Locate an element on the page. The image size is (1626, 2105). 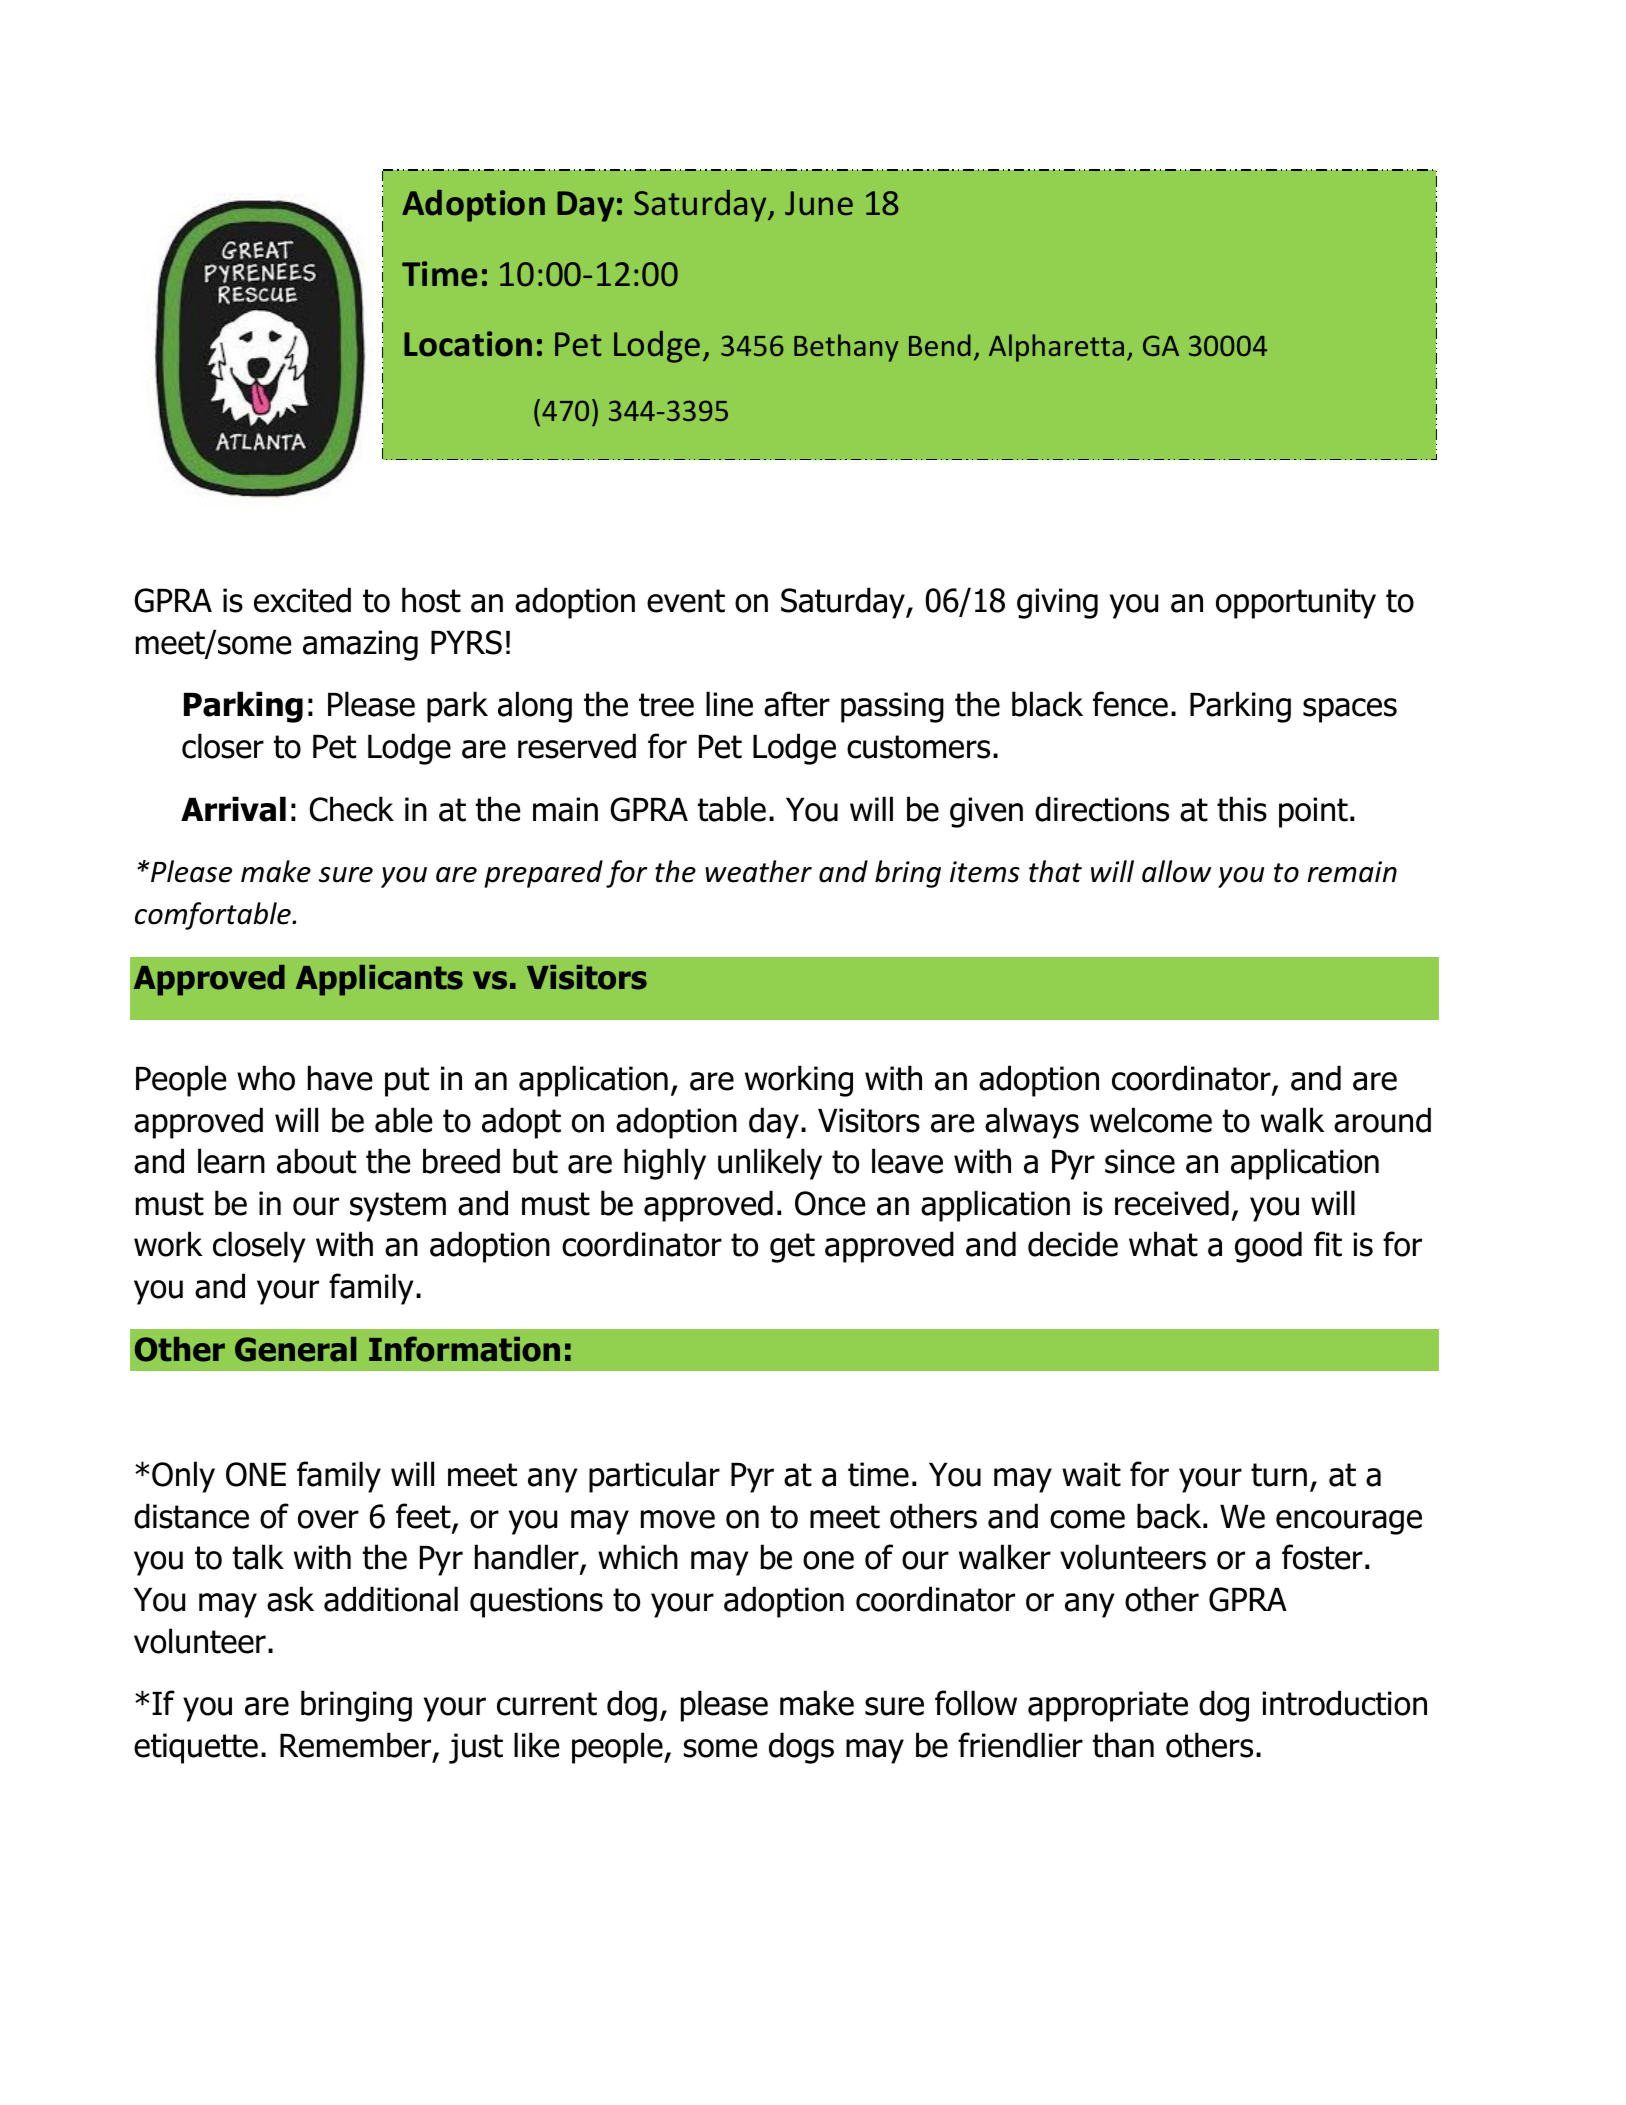
Location is located at coordinates (468, 344).
